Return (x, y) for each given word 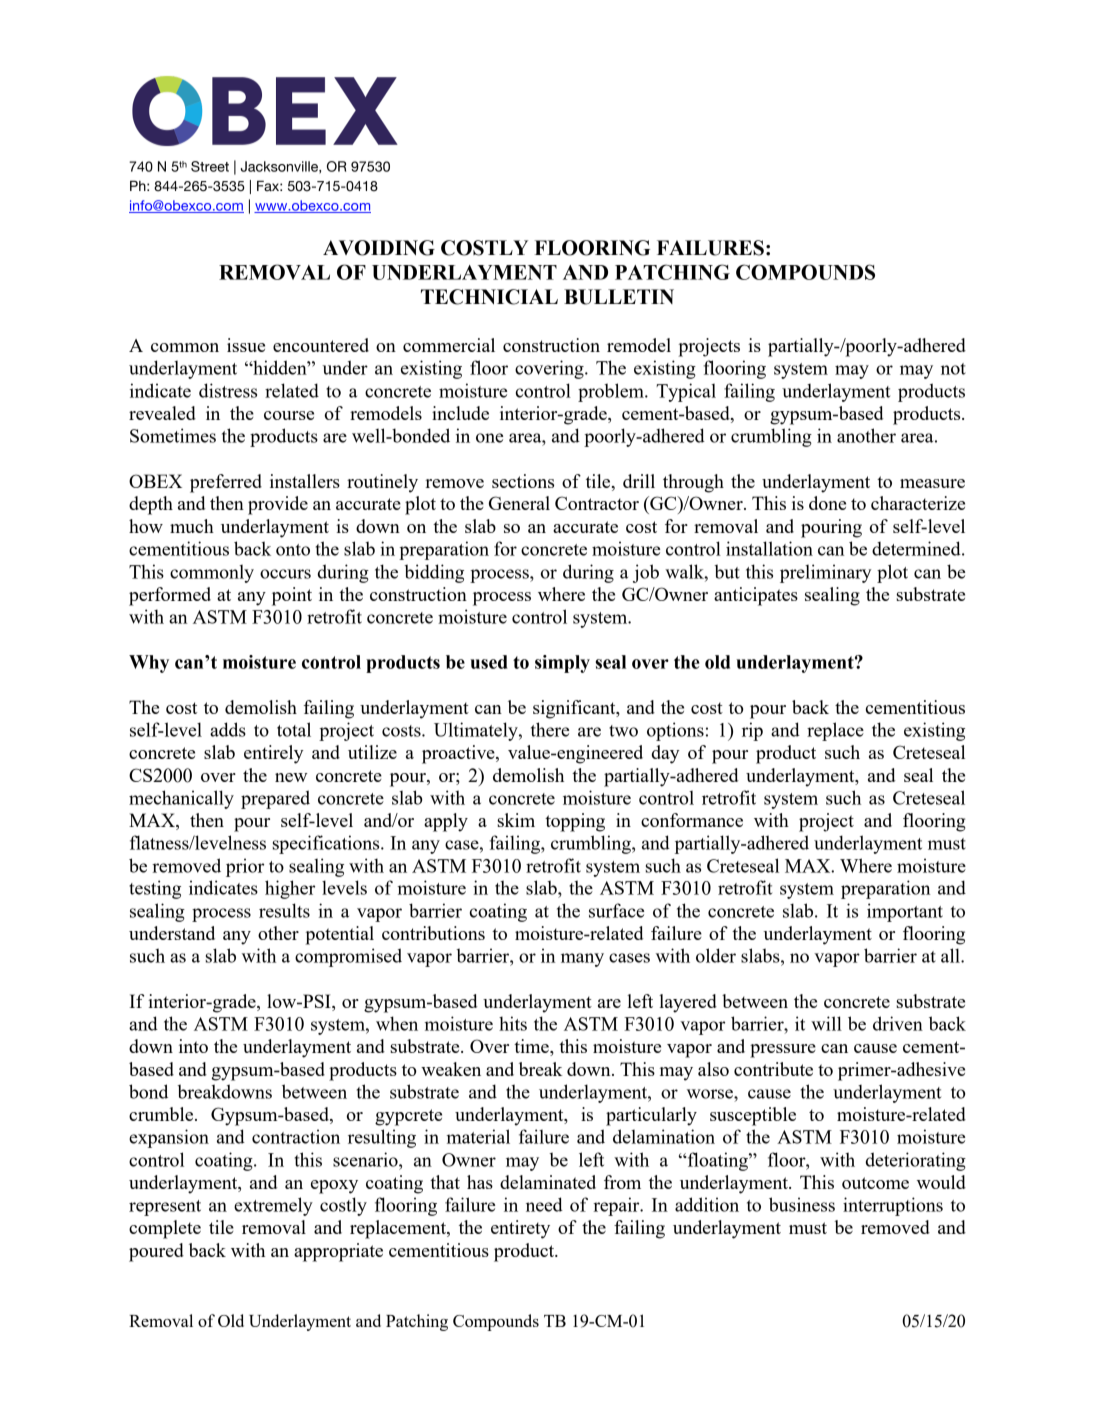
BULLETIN (619, 297)
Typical (686, 392)
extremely (273, 1206)
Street (210, 166)
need (544, 1204)
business (802, 1204)
